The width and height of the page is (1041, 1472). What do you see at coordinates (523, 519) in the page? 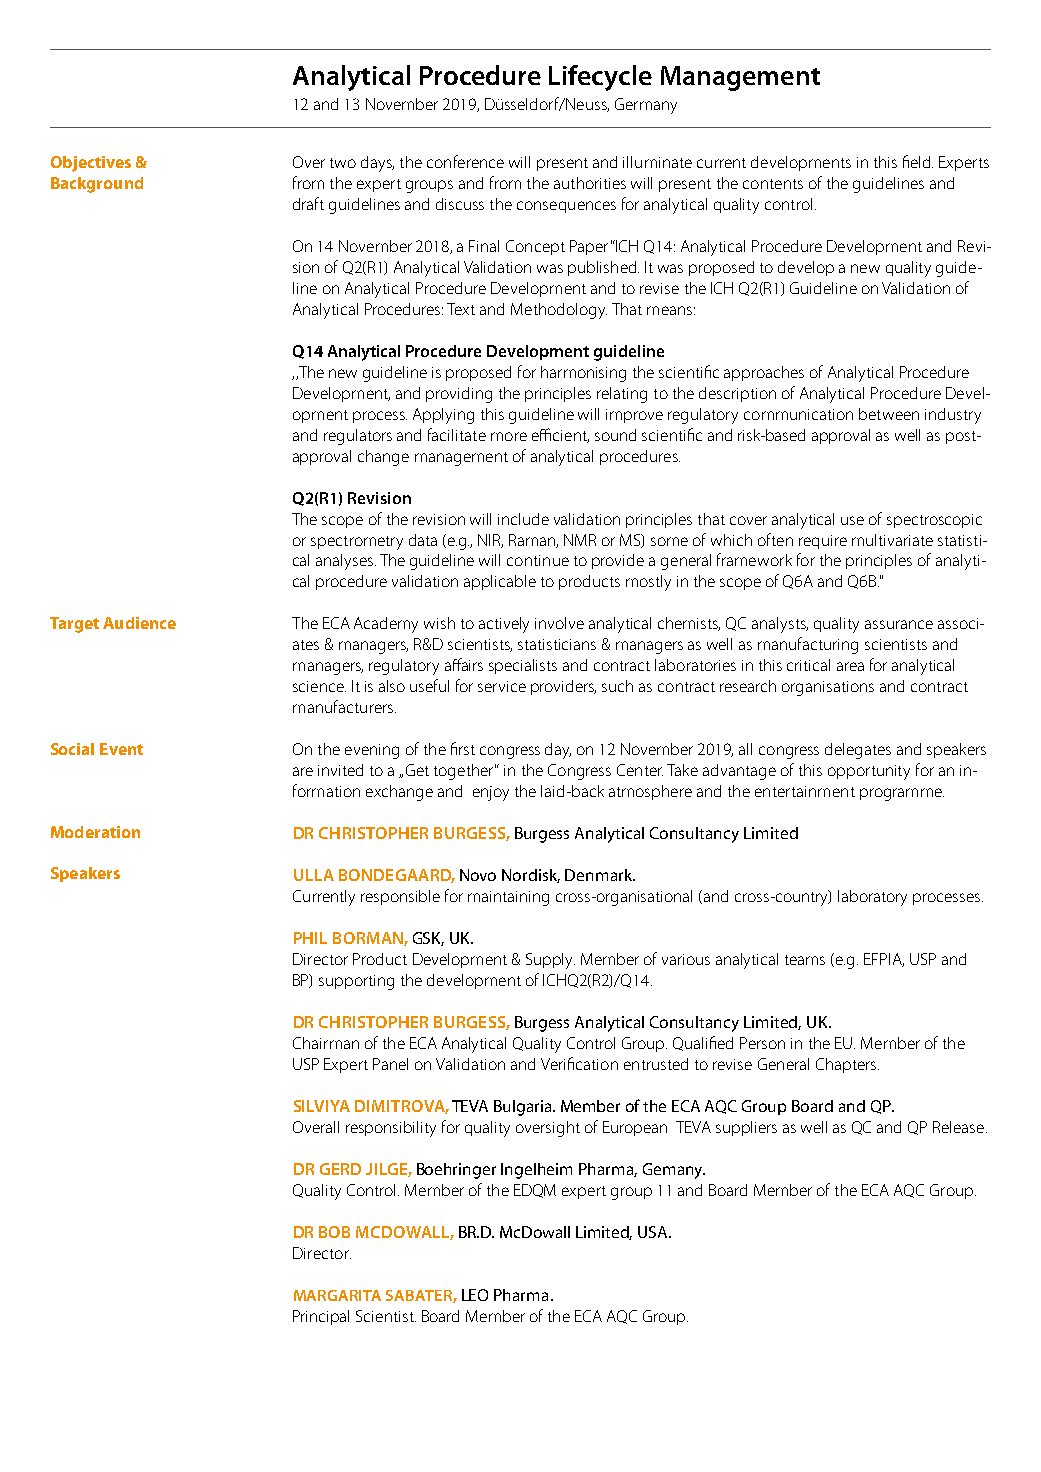
I see `include` at bounding box center [523, 519].
